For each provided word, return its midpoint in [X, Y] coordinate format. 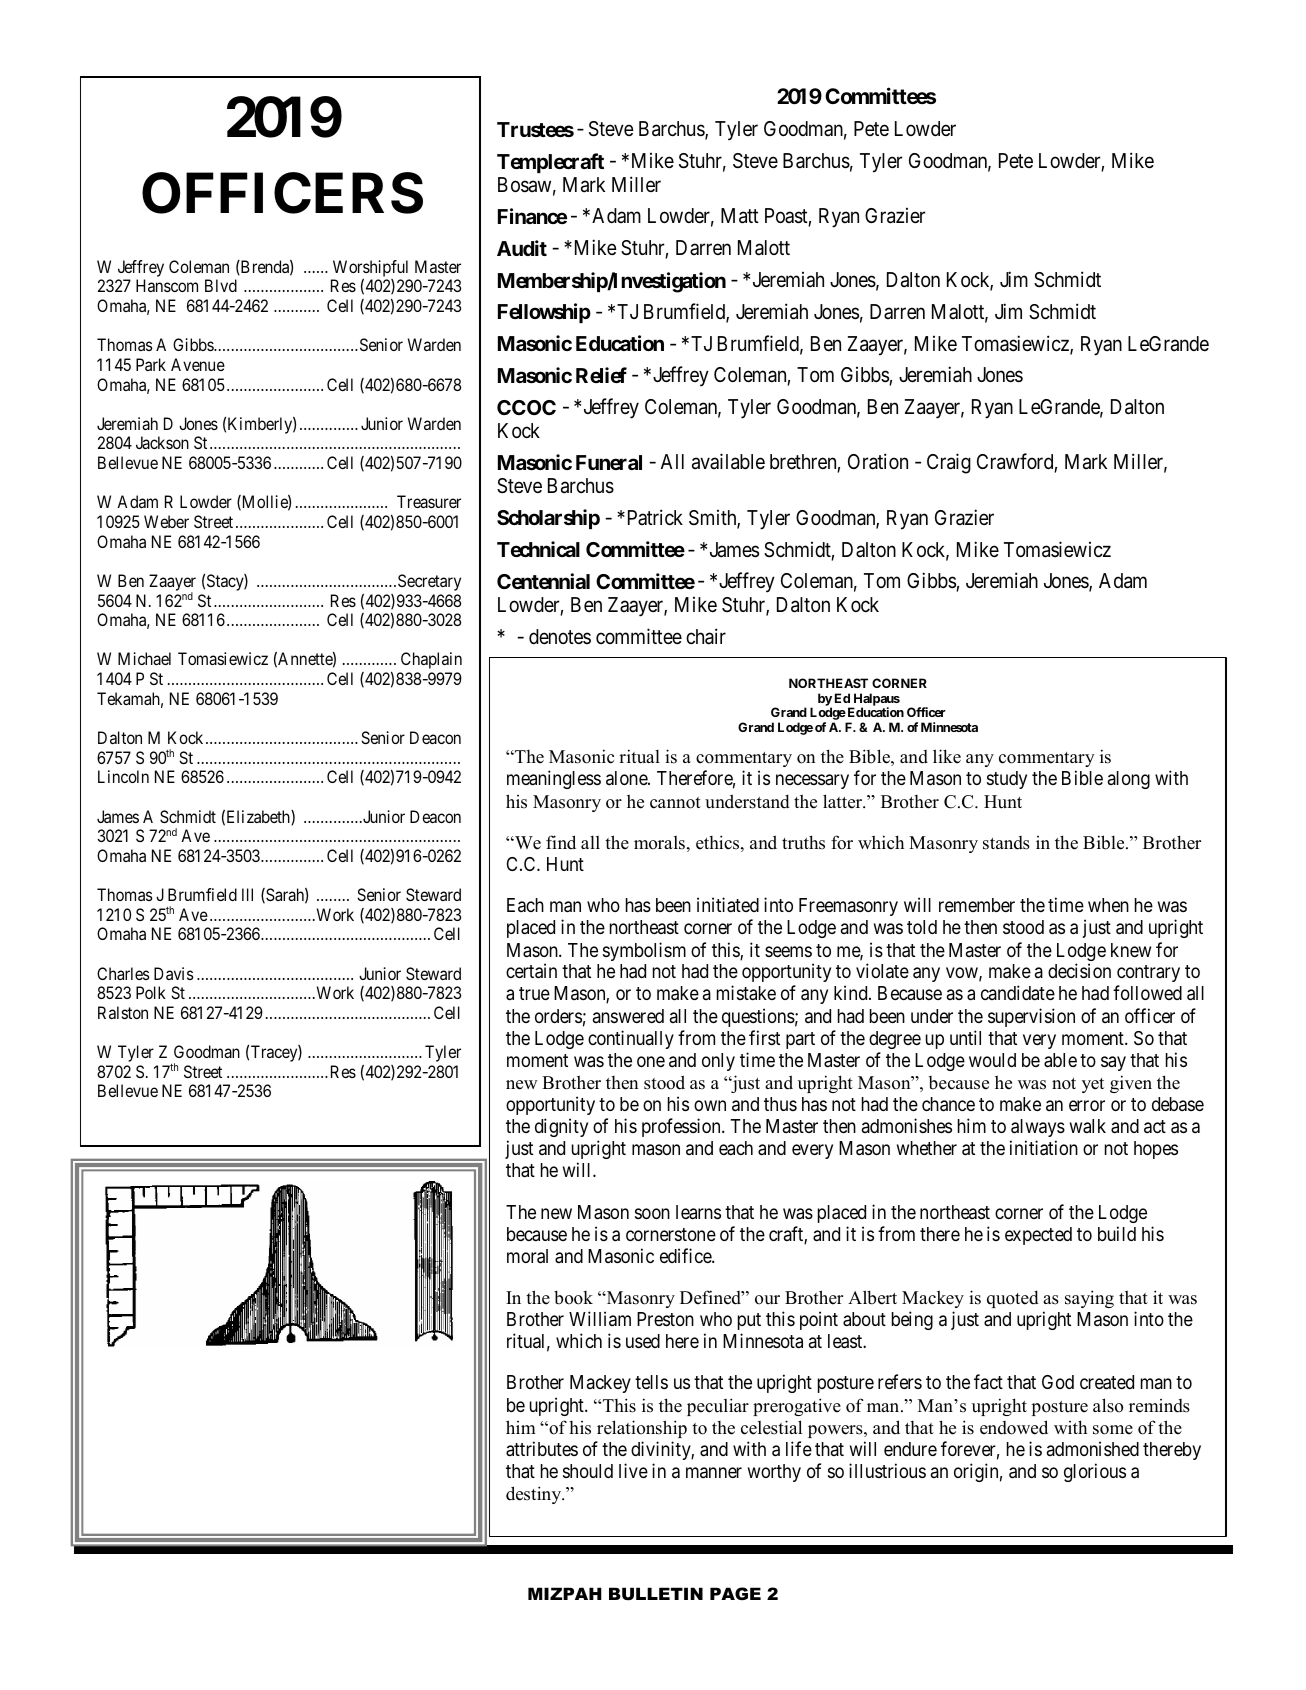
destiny [534, 1495]
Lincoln [123, 776]
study [1007, 780]
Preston [665, 1319]
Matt [740, 216]
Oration [878, 462]
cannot [675, 803]
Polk [151, 992]
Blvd [221, 285]
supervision [1031, 1017]
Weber [166, 521]
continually [631, 1039]
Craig [949, 464]
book [573, 1297]
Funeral [609, 462]
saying [1089, 1299]
